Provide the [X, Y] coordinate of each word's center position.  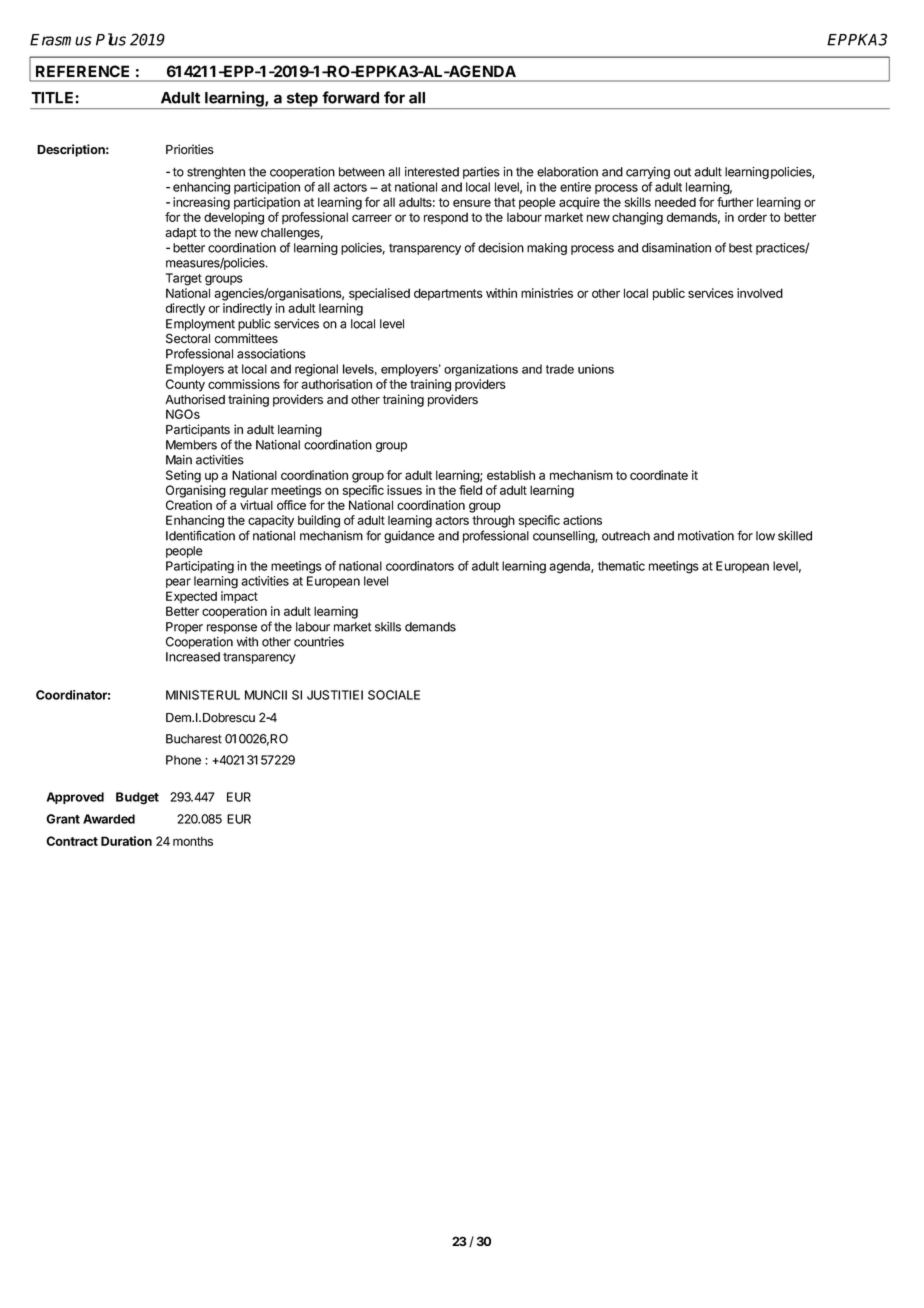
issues [404, 490]
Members [191, 445]
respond [446, 218]
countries [319, 642]
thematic [621, 566]
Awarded [109, 819]
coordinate [659, 475]
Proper [184, 628]
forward [350, 97]
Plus [111, 39]
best [741, 248]
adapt [181, 234]
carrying [648, 173]
